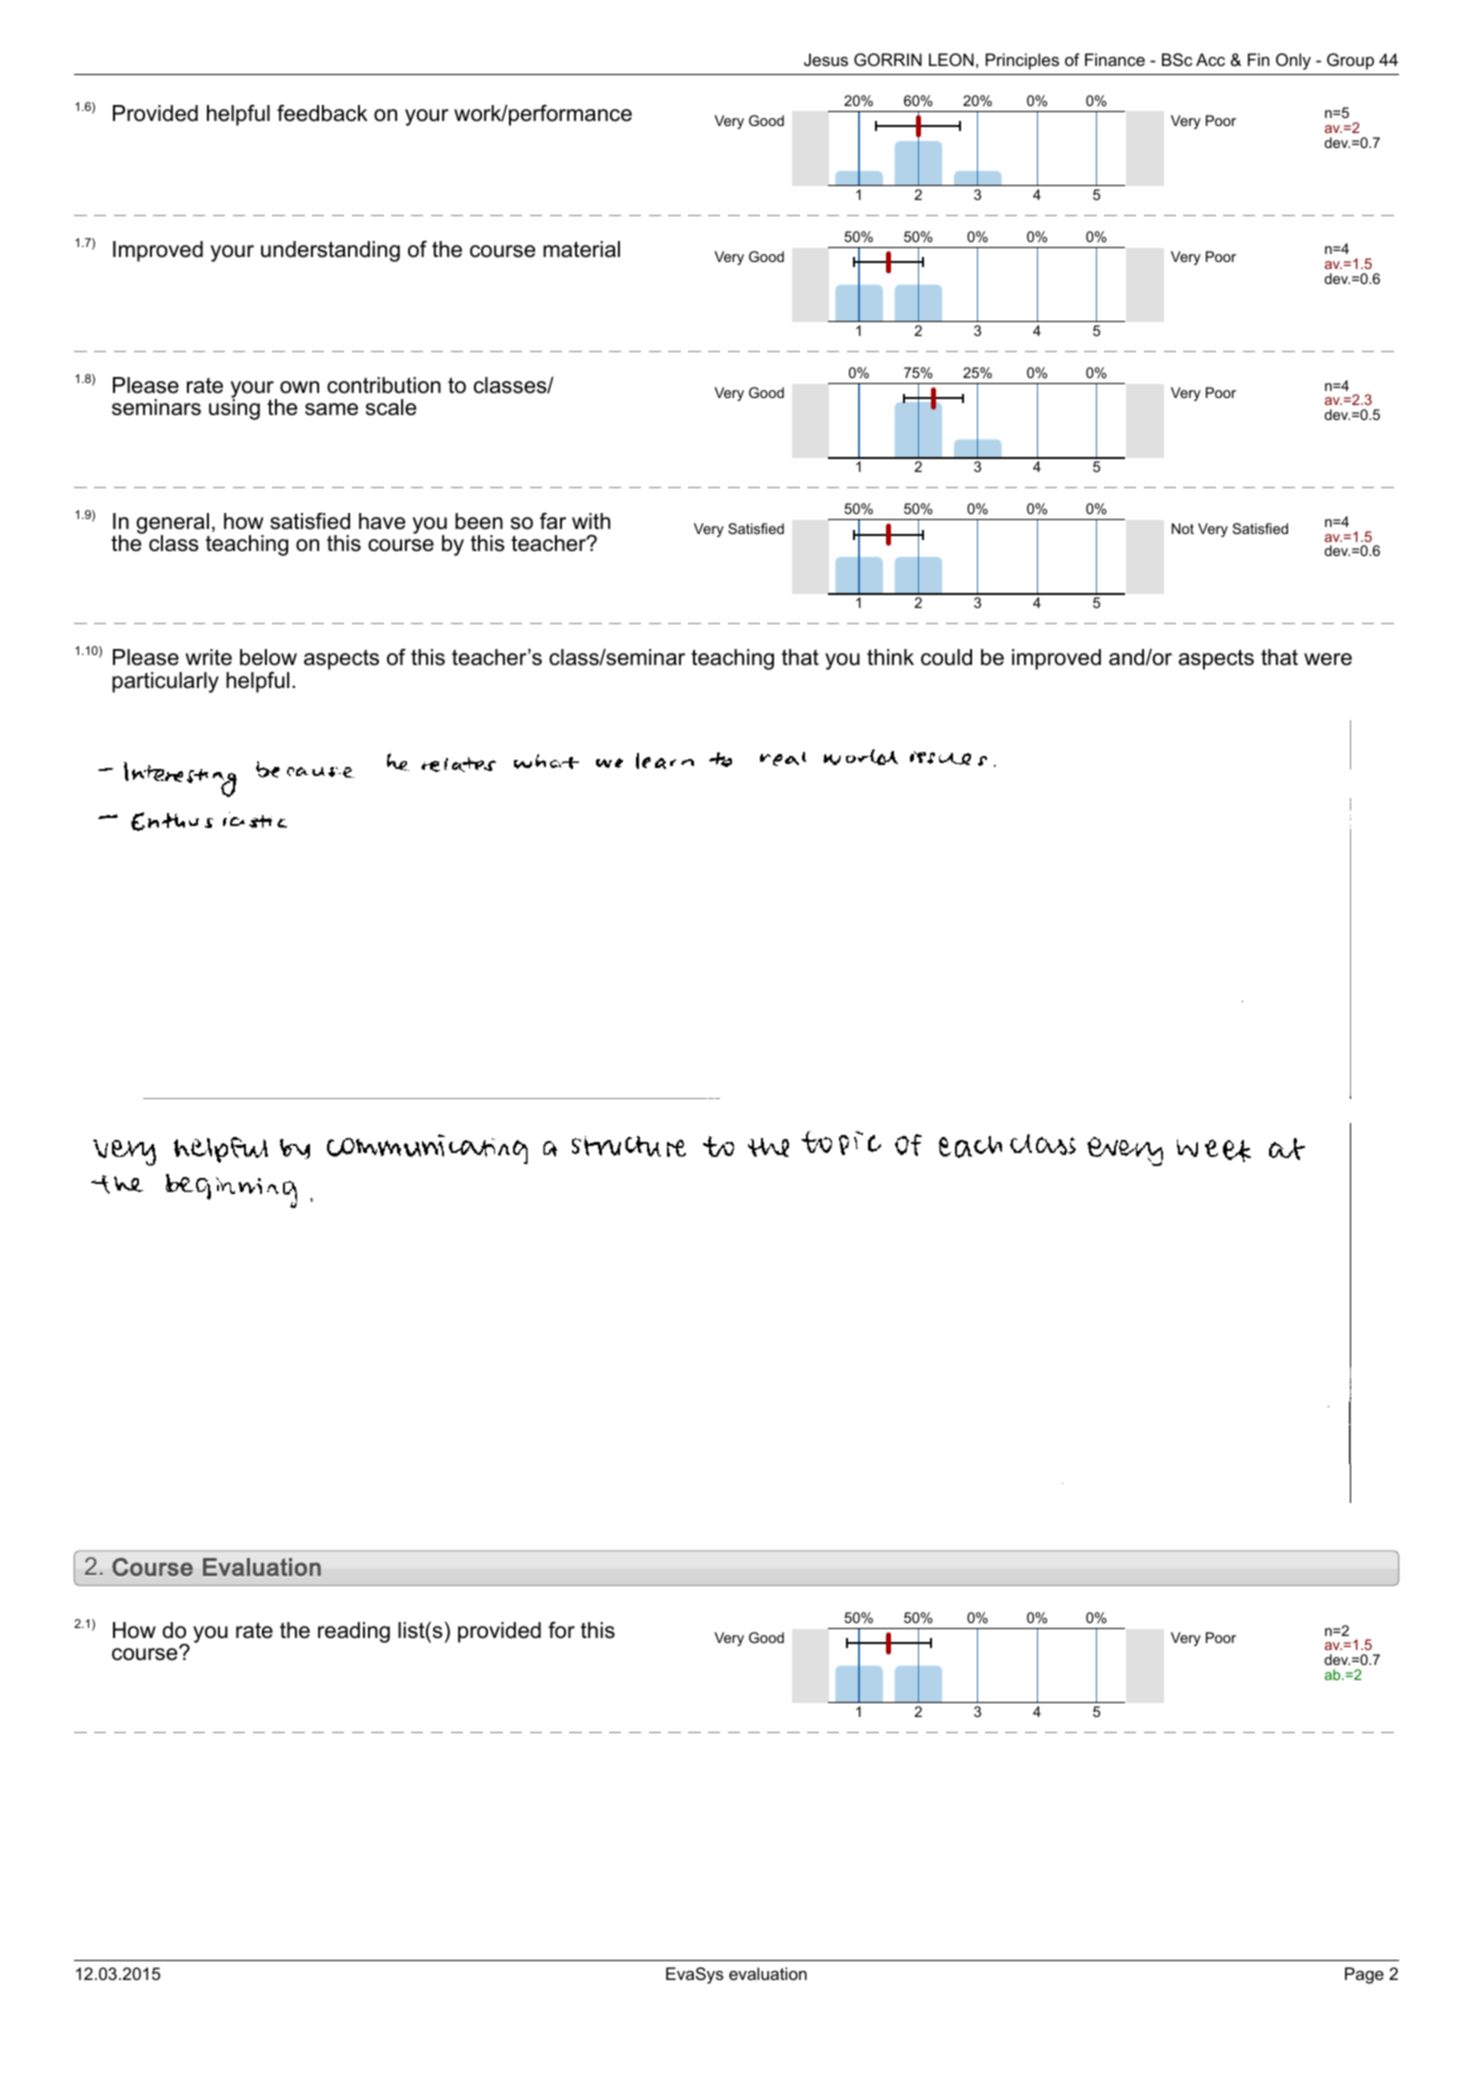  What do you see at coordinates (322, 113) in the image?
I see `feedback` at bounding box center [322, 113].
